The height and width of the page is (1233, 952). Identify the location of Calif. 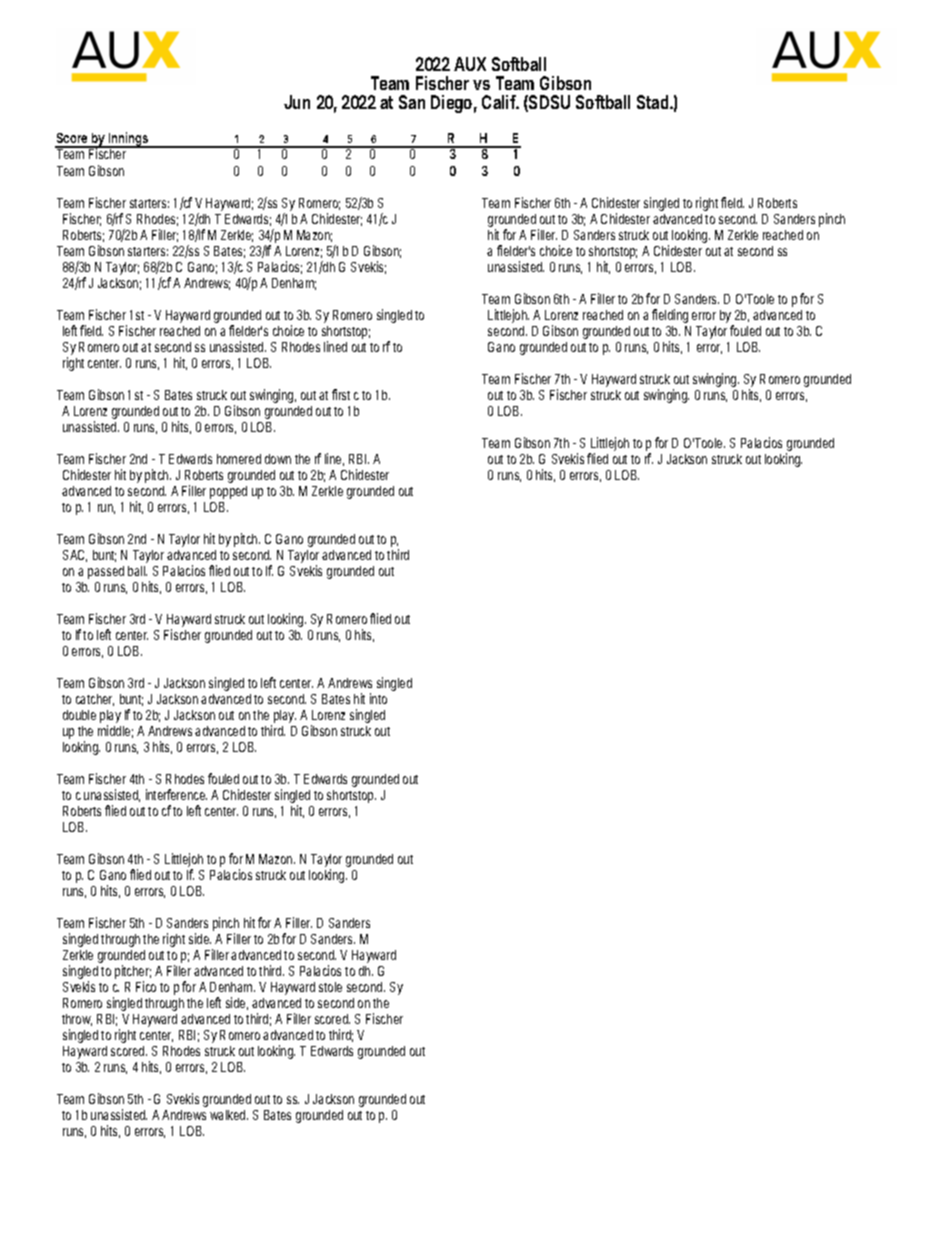
(500, 102).
